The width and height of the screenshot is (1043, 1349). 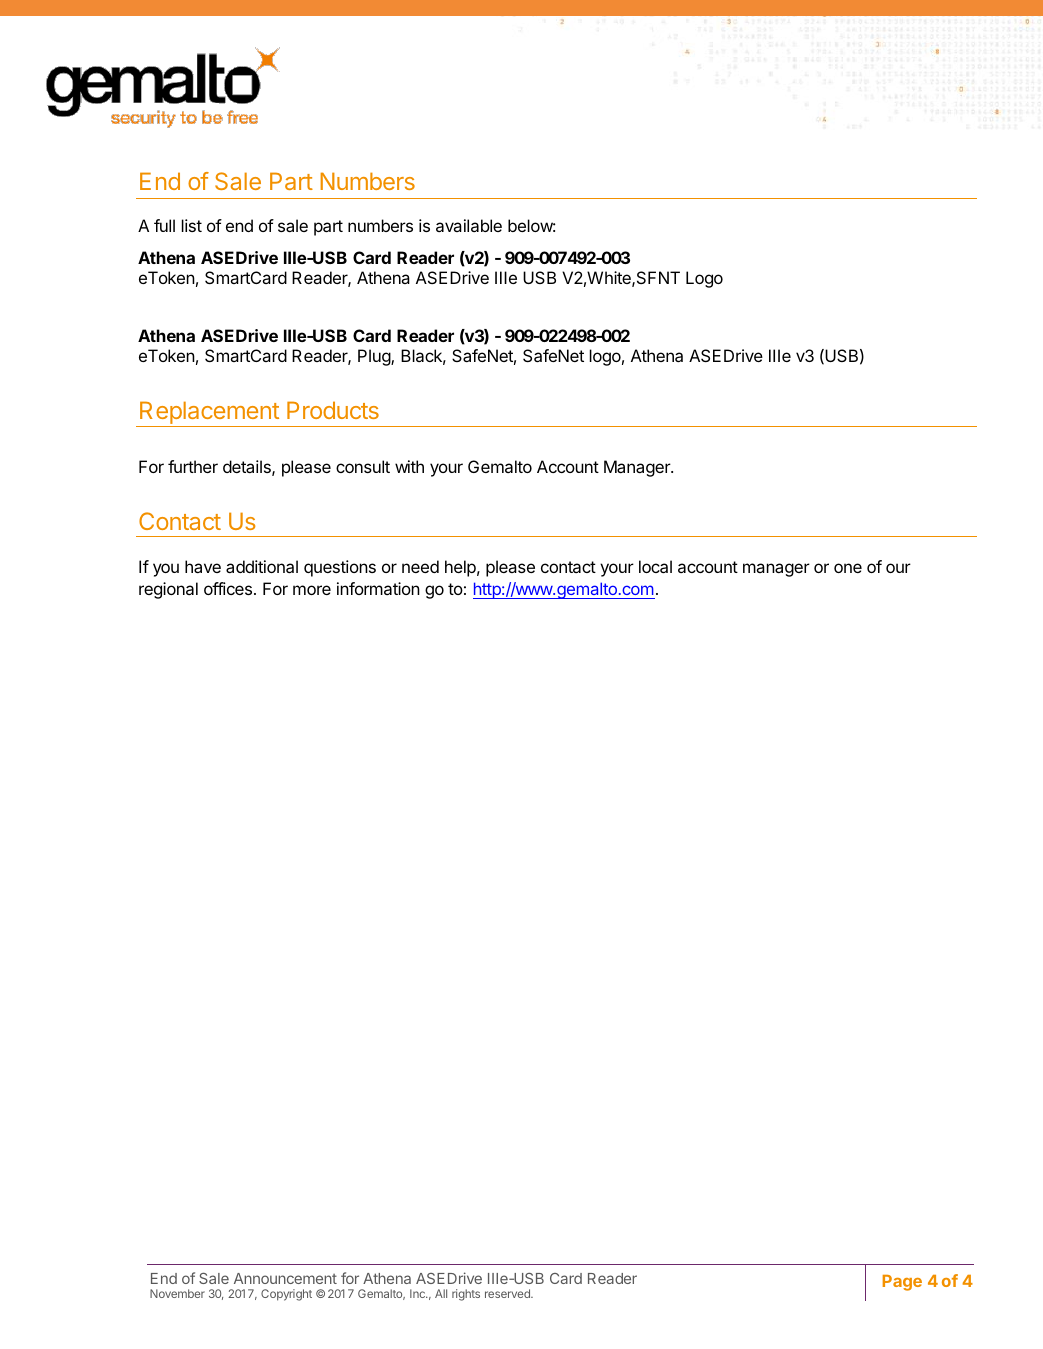 I want to click on reserved, so click(x=508, y=1293).
